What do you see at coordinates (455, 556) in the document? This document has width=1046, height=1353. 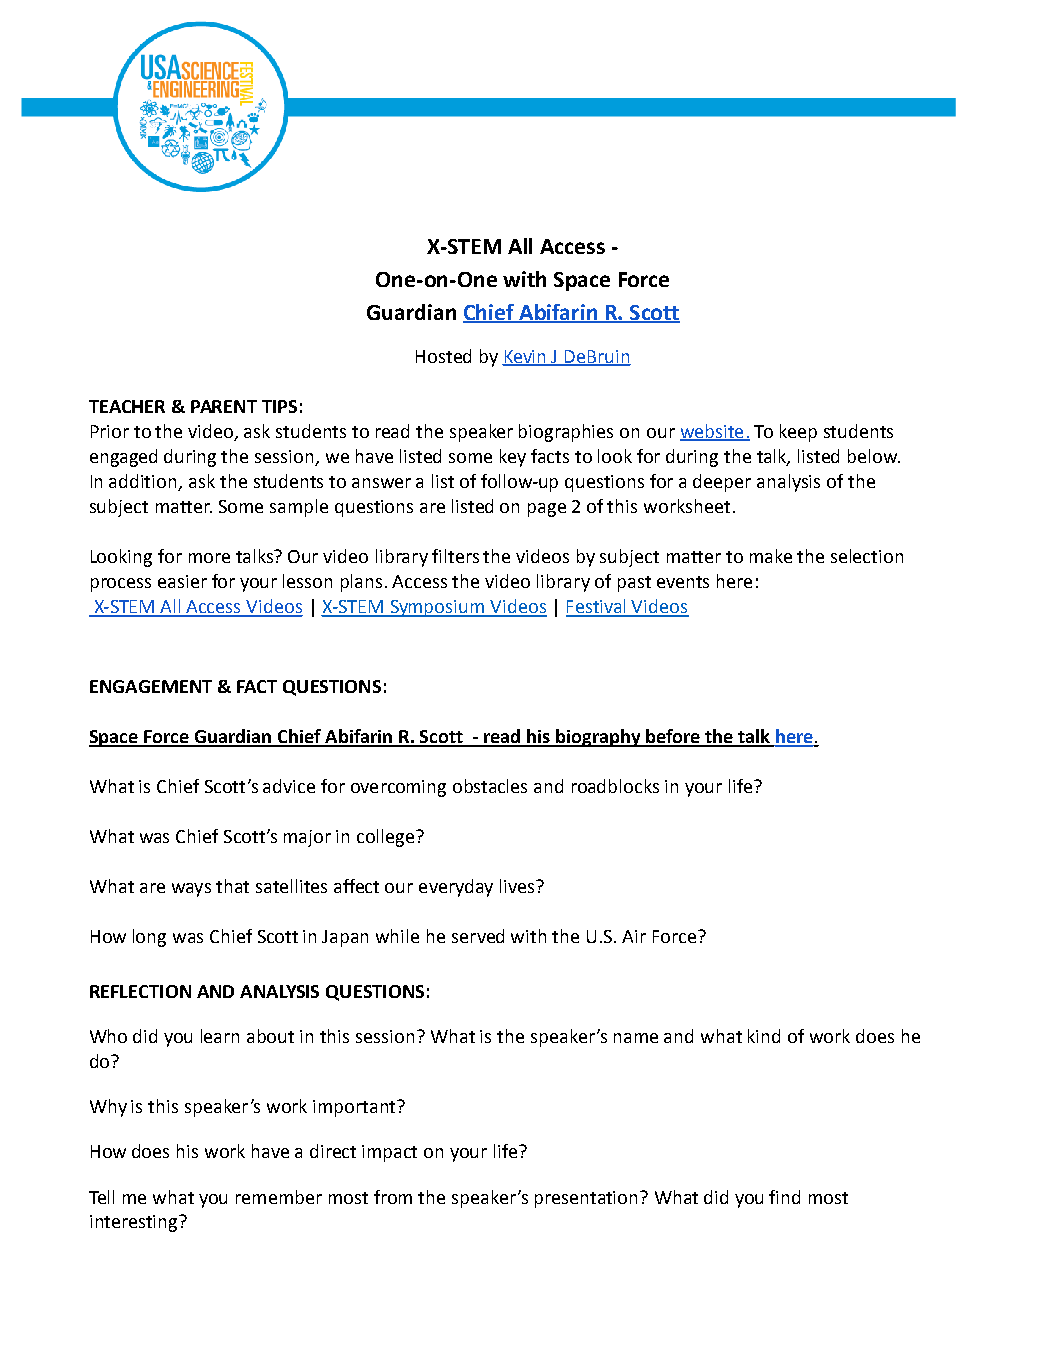 I see `filters` at bounding box center [455, 556].
